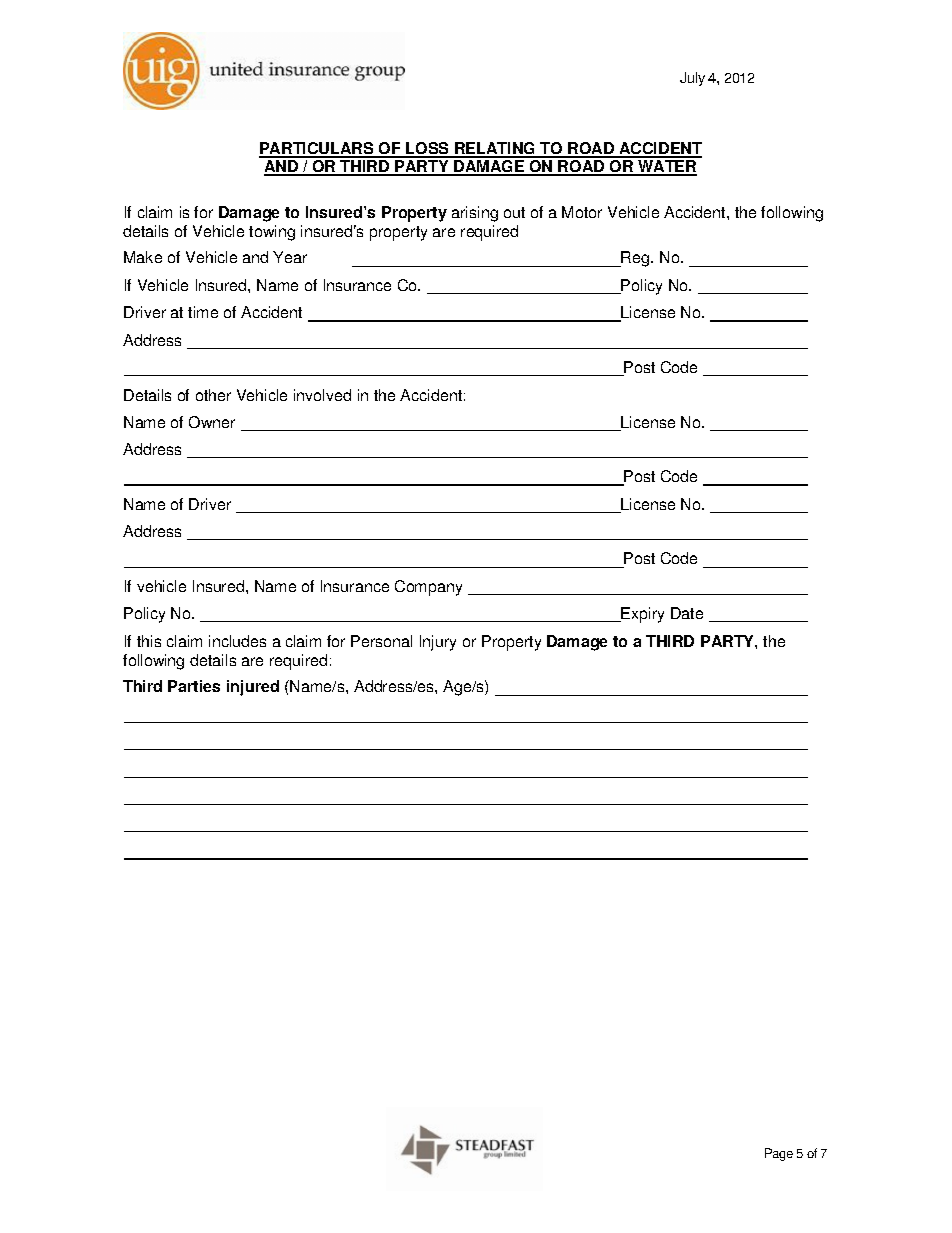 Image resolution: width=952 pixels, height=1233 pixels. Describe the element at coordinates (692, 79) in the screenshot. I see `July` at that location.
